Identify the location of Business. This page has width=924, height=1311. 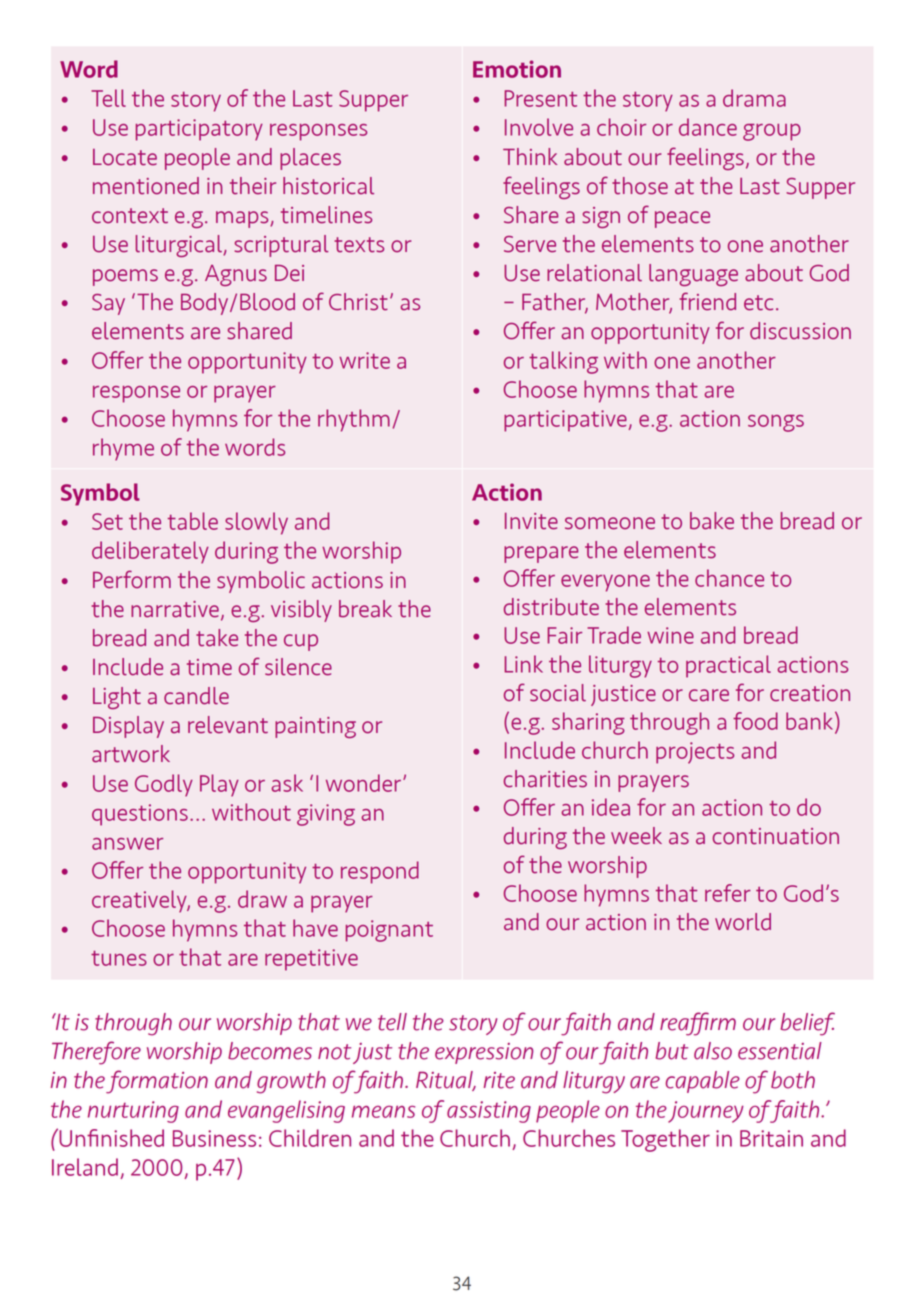
(214, 1138).
